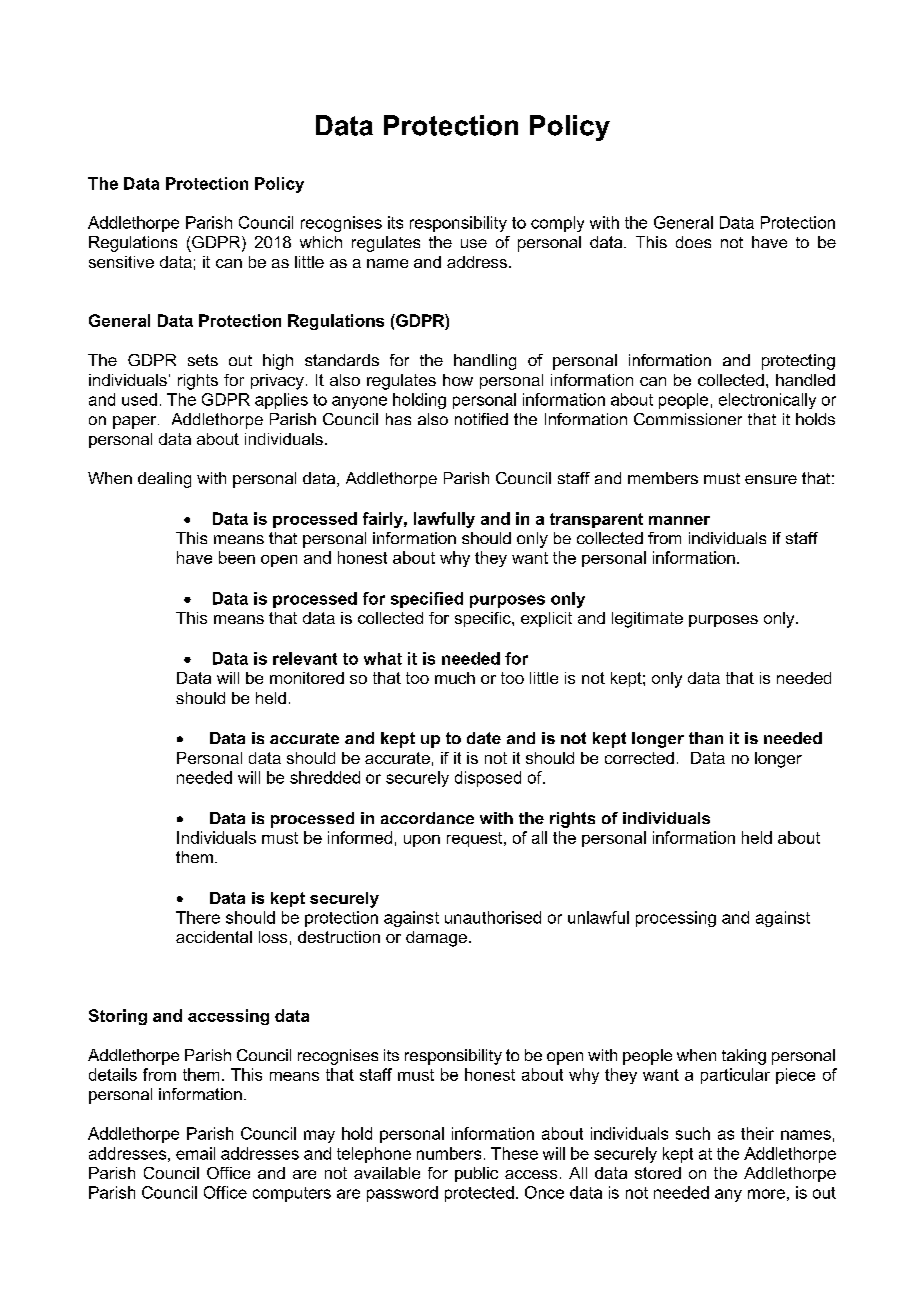 The height and width of the screenshot is (1308, 924). What do you see at coordinates (557, 224) in the screenshot?
I see `comply` at bounding box center [557, 224].
